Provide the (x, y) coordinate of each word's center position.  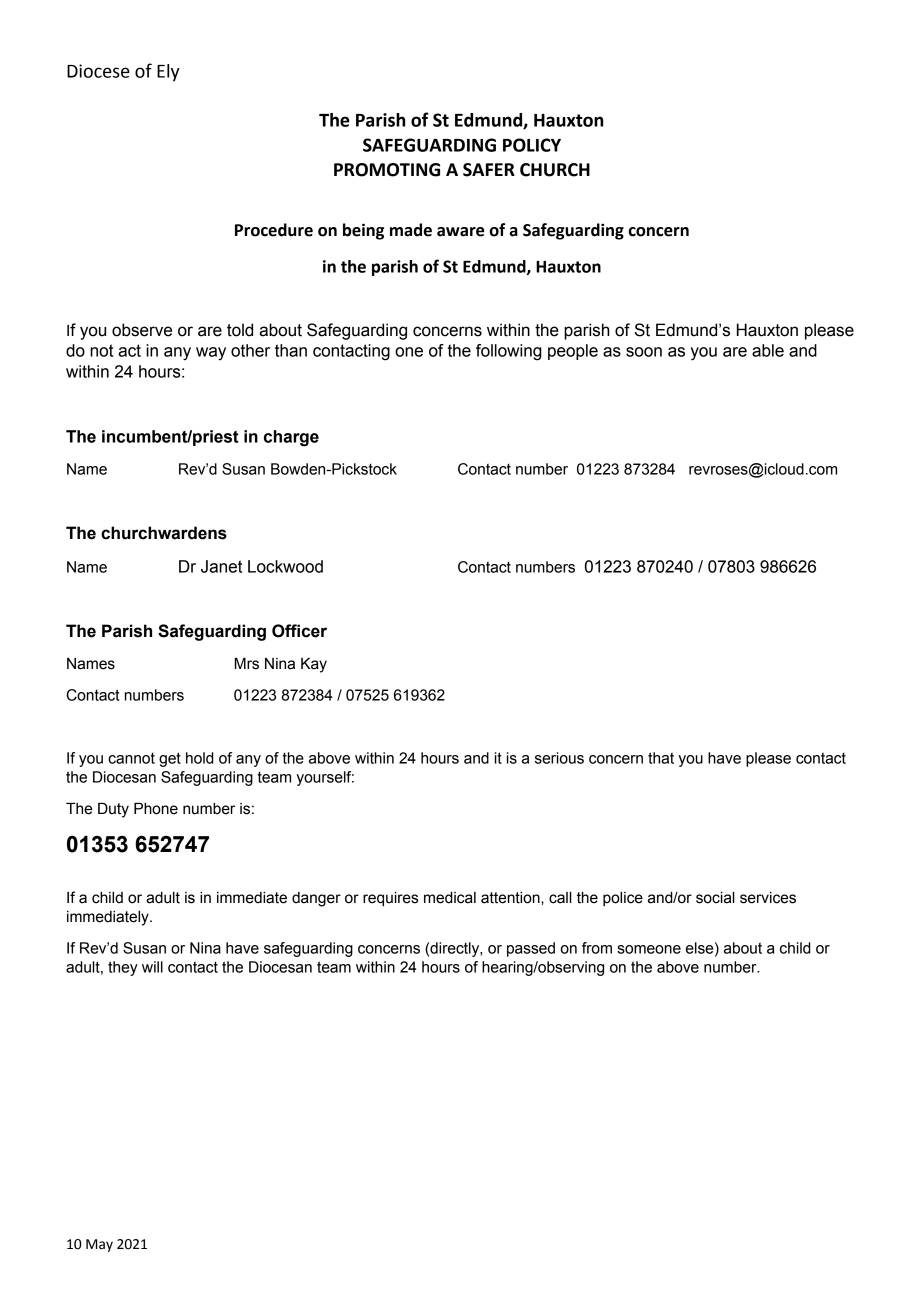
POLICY (532, 145)
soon (644, 352)
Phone (156, 809)
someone (649, 949)
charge (291, 438)
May (99, 1245)
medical (450, 898)
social (715, 898)
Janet (221, 566)
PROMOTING (387, 170)
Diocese (98, 71)
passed (531, 949)
